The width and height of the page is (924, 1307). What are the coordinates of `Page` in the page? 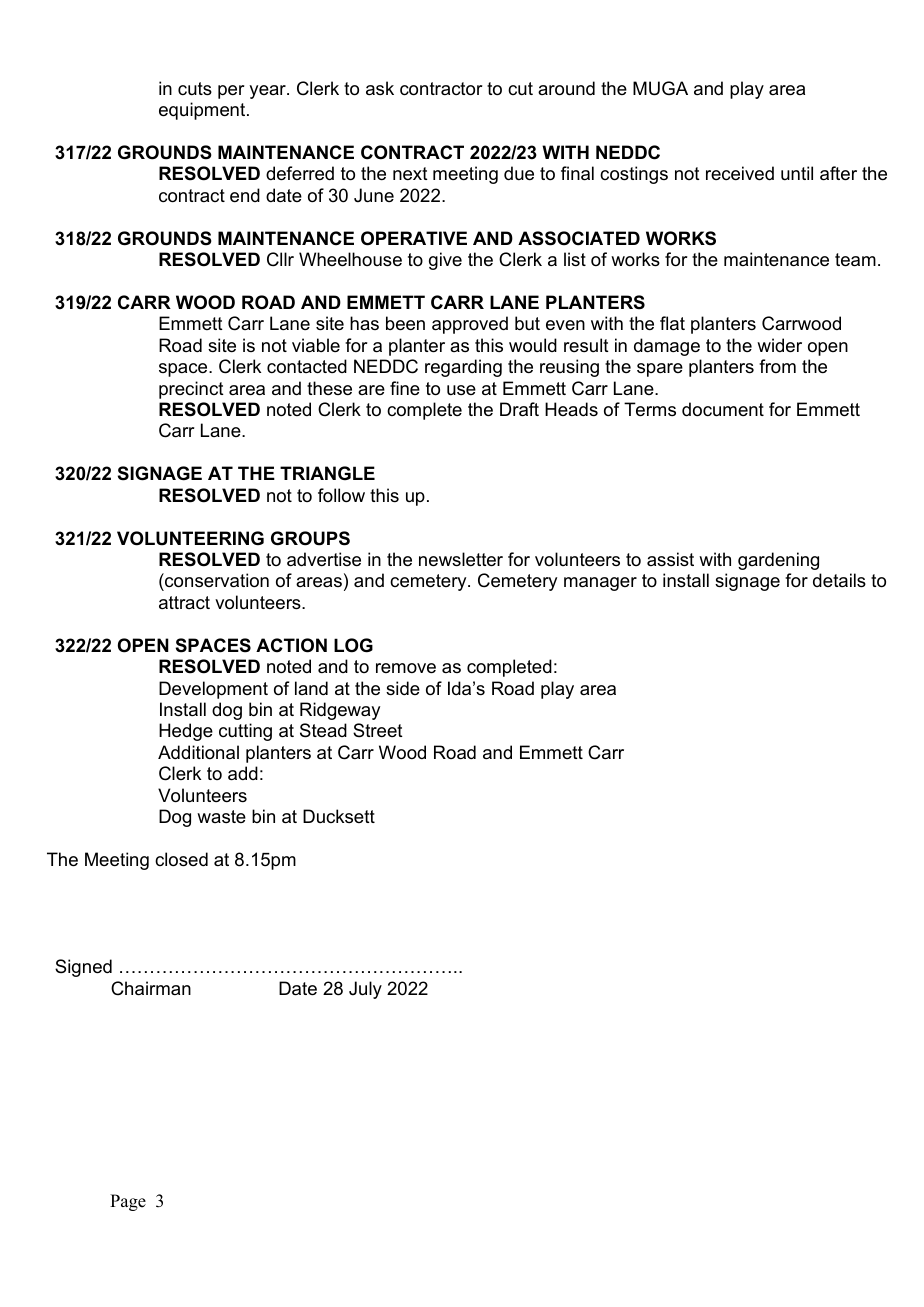 It's located at (128, 1202).
